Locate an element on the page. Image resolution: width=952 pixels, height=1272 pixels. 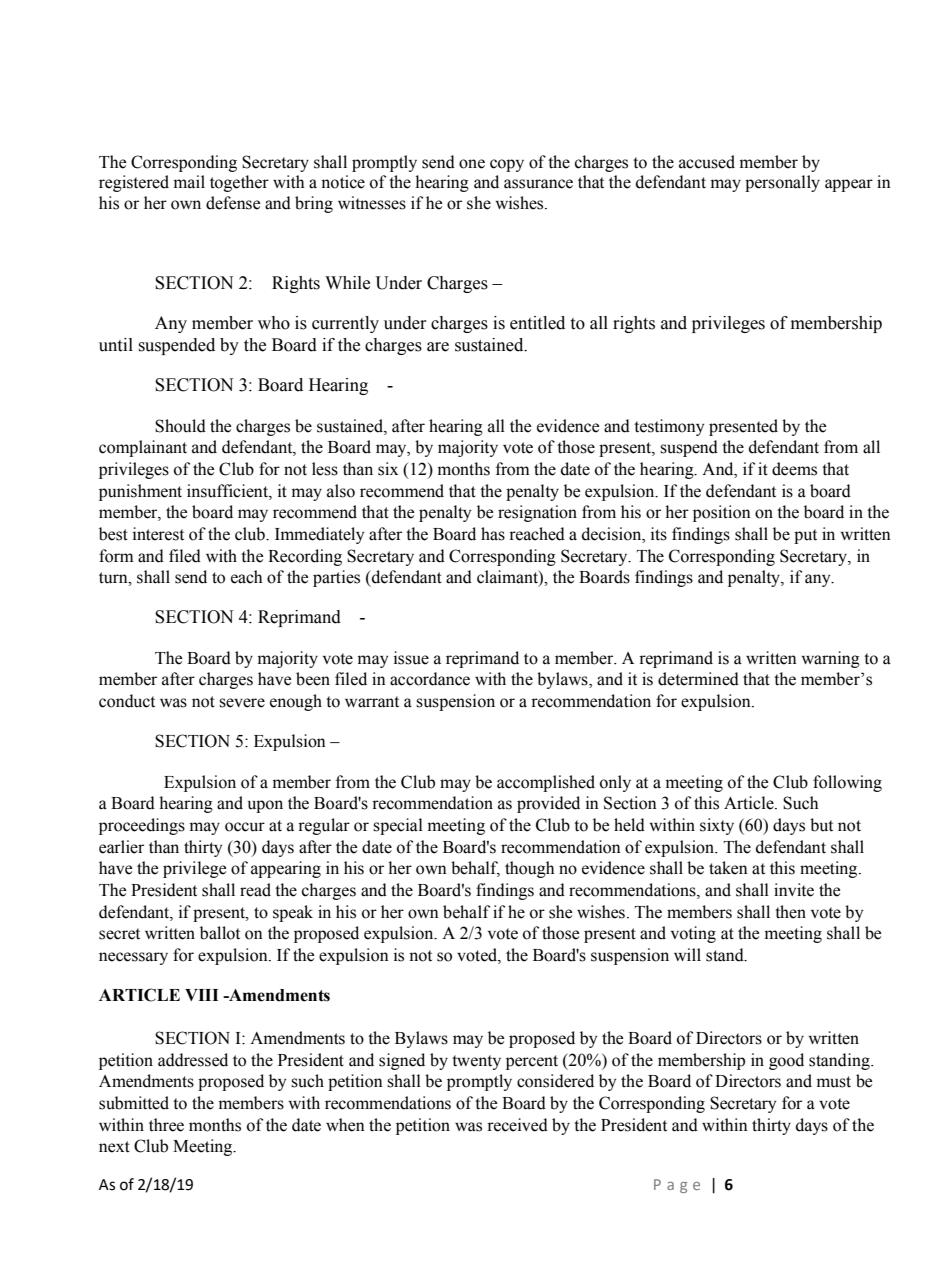
accordance is located at coordinates (430, 679).
